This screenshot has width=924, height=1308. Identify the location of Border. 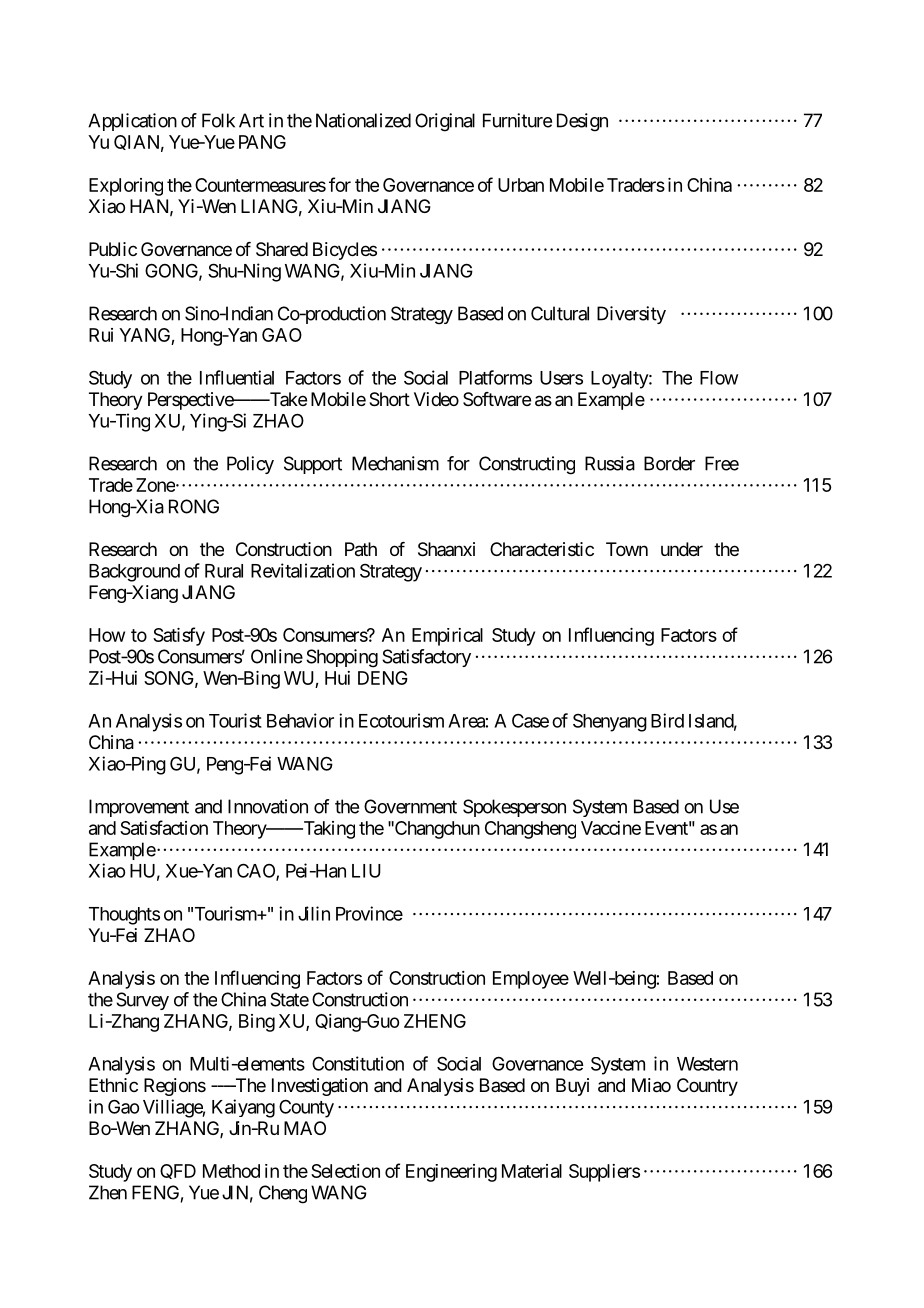
(669, 463).
